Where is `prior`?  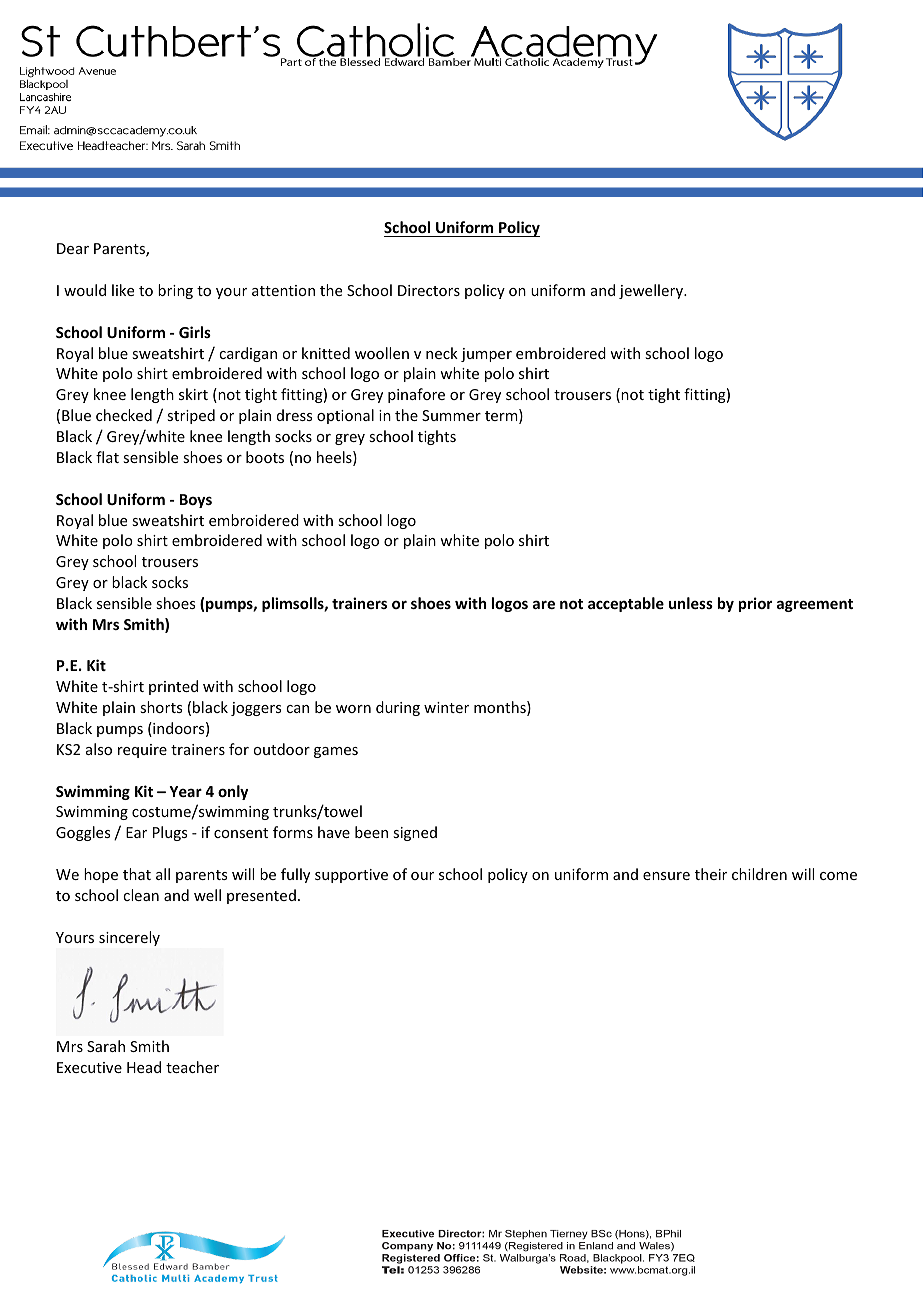
prior is located at coordinates (755, 604).
